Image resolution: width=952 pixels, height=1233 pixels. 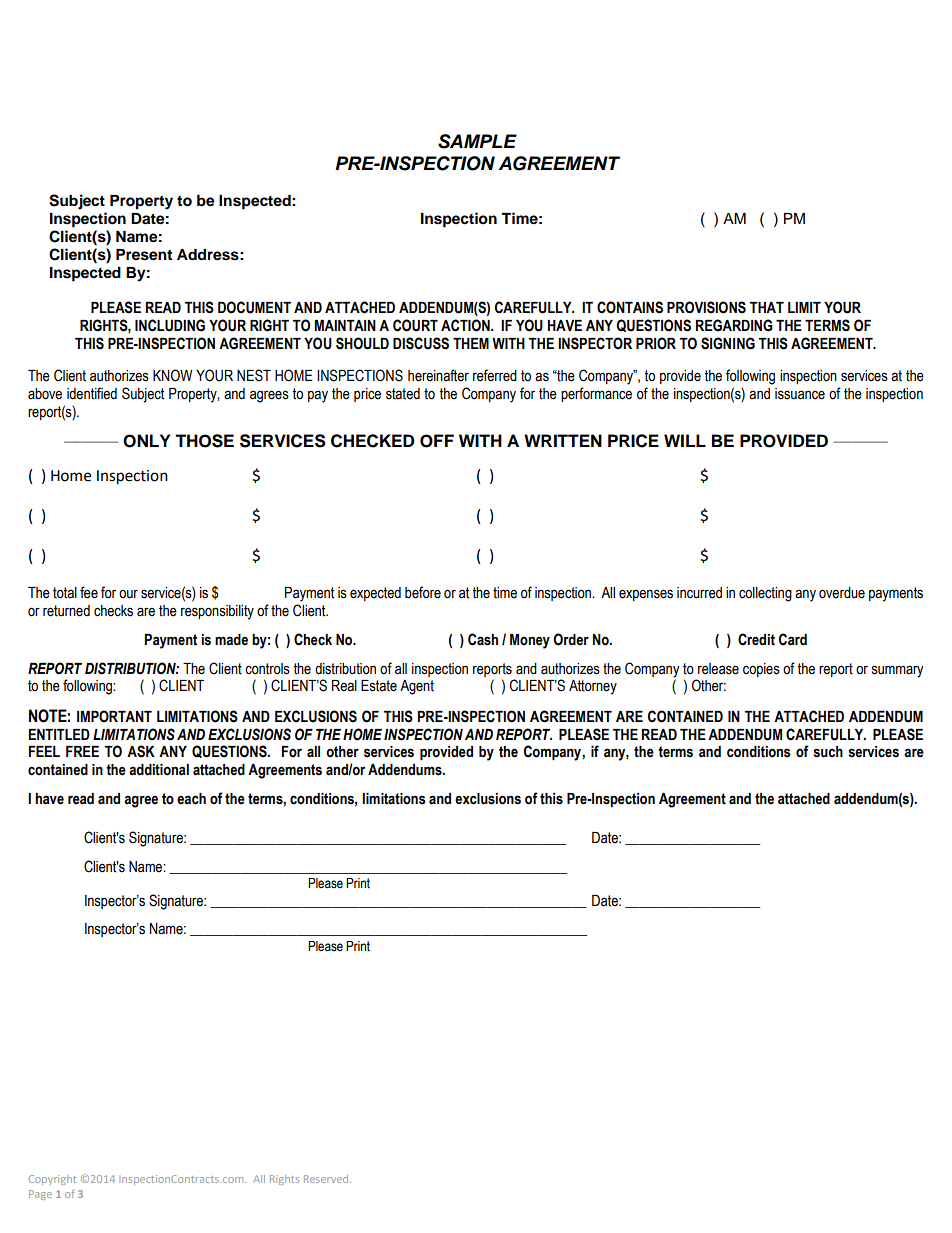 I want to click on such, so click(x=828, y=752).
